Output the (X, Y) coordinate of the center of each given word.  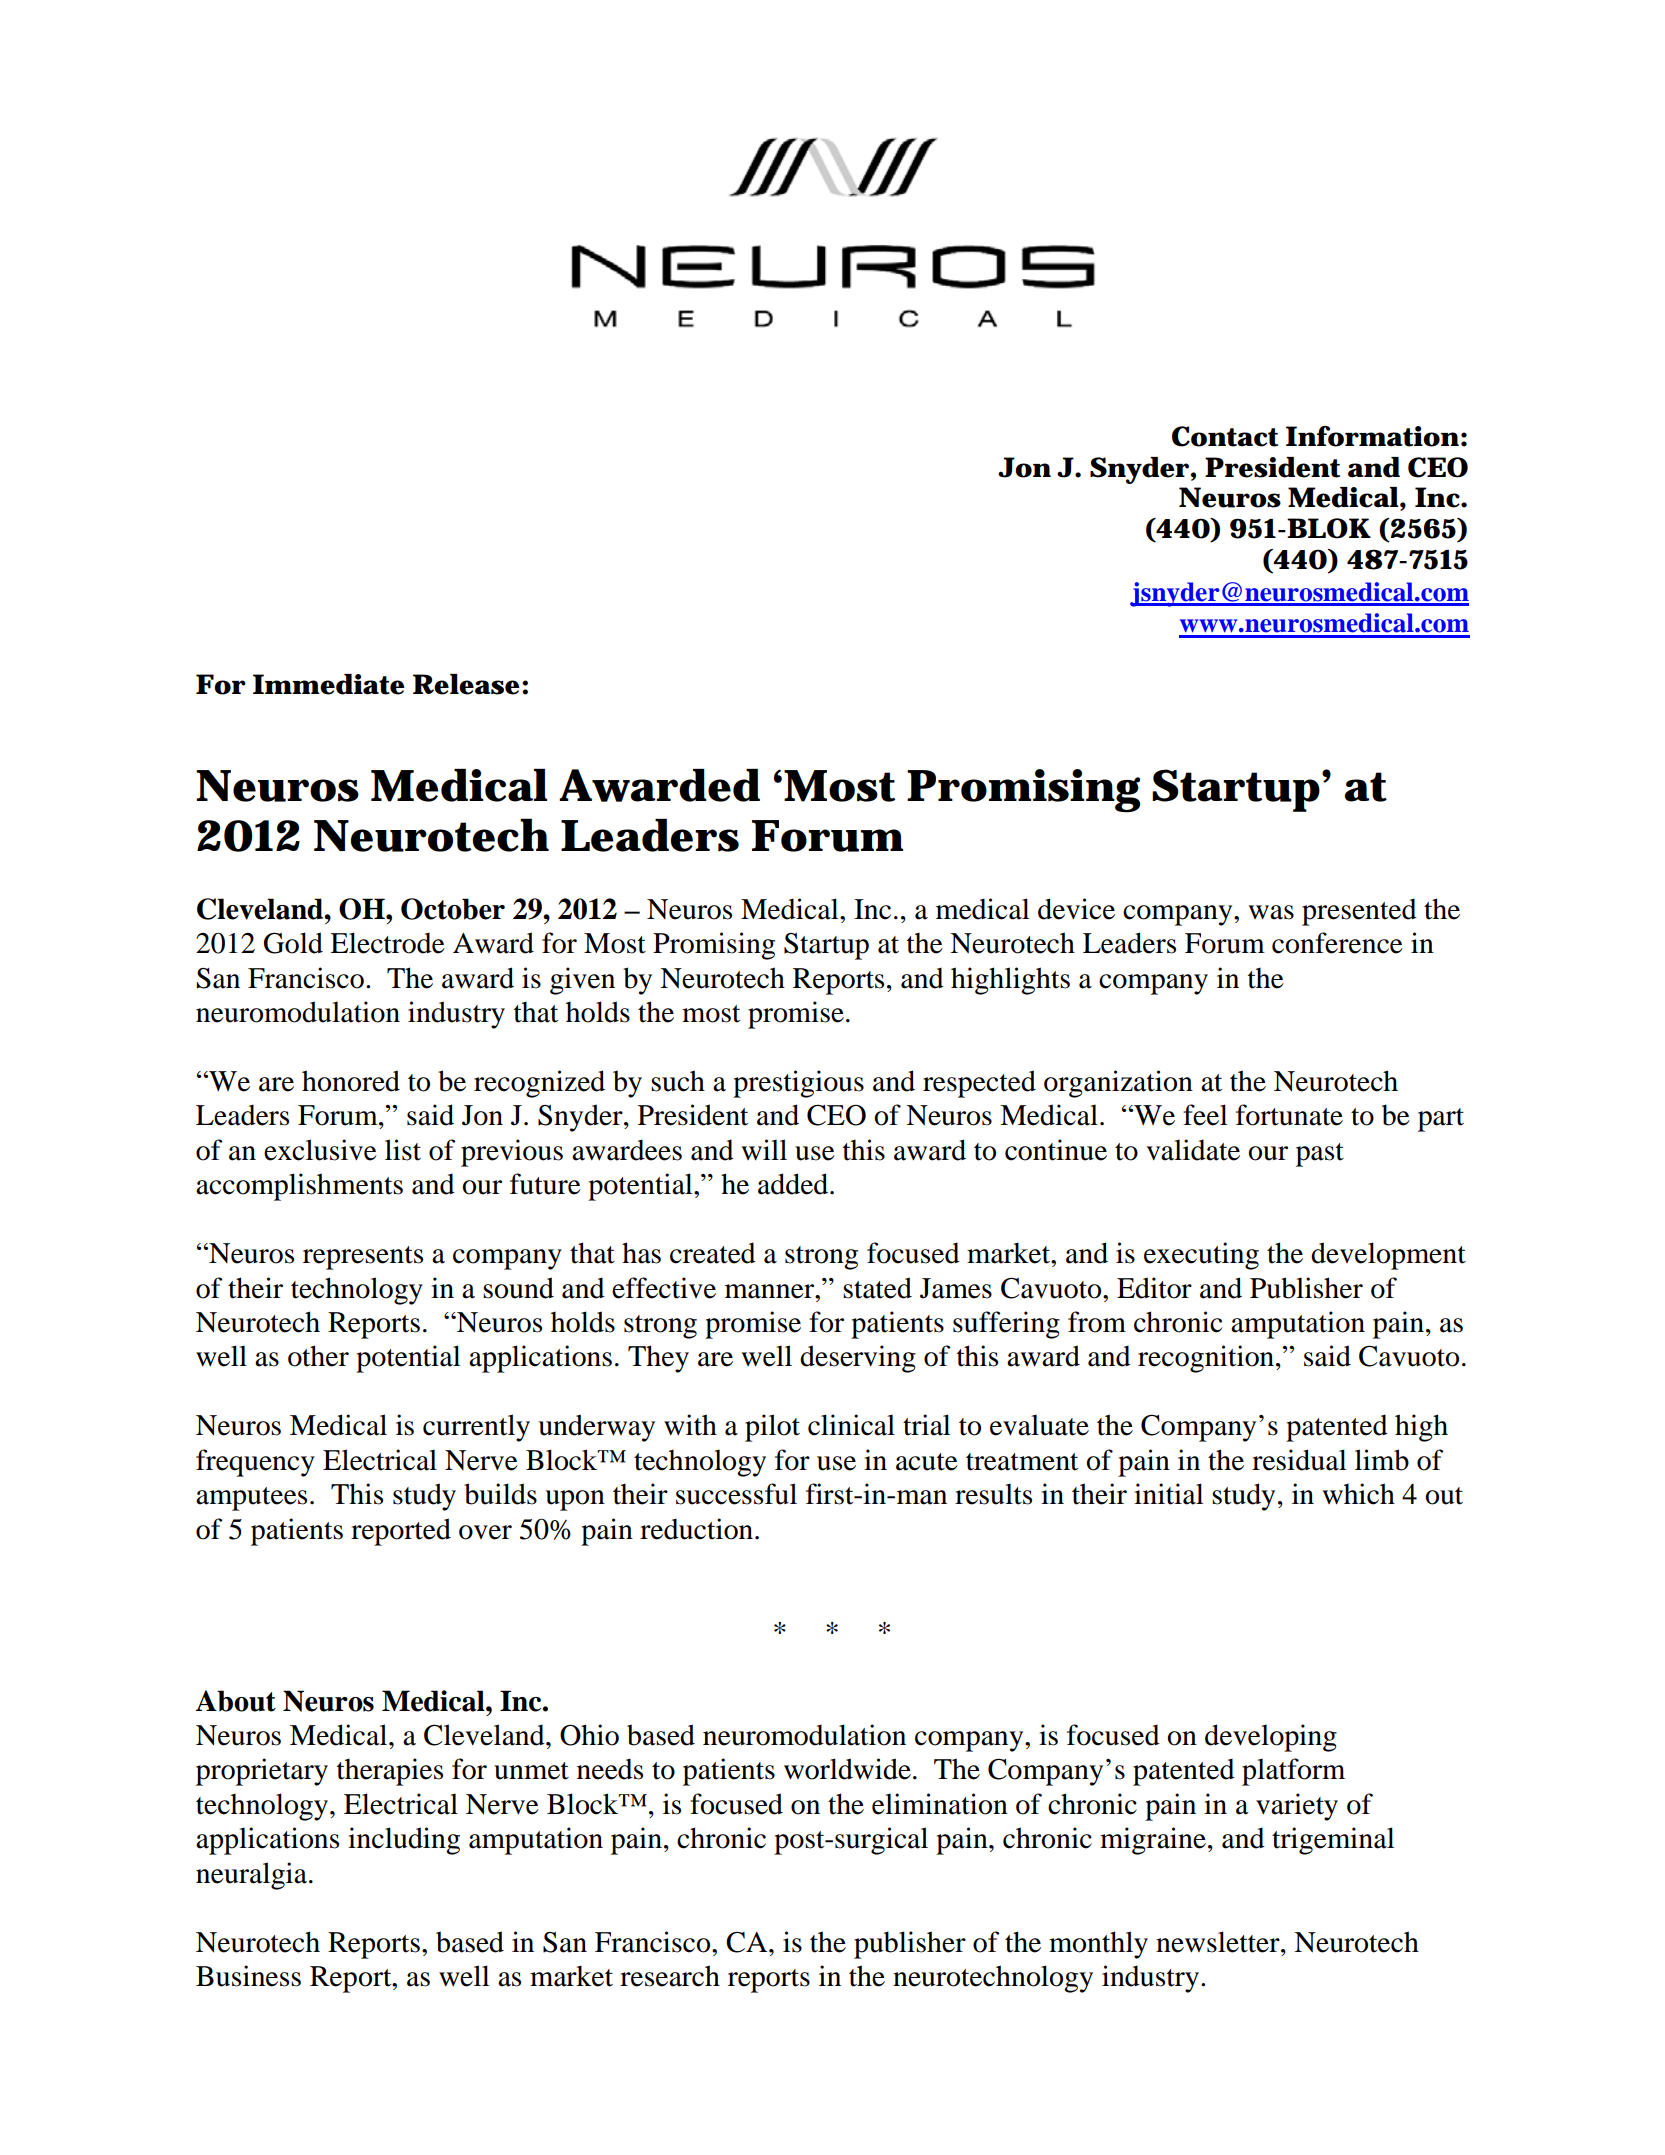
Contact (1225, 436)
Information (1372, 436)
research (670, 1976)
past (1320, 1155)
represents (363, 1258)
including (404, 1841)
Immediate (329, 684)
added (794, 1184)
